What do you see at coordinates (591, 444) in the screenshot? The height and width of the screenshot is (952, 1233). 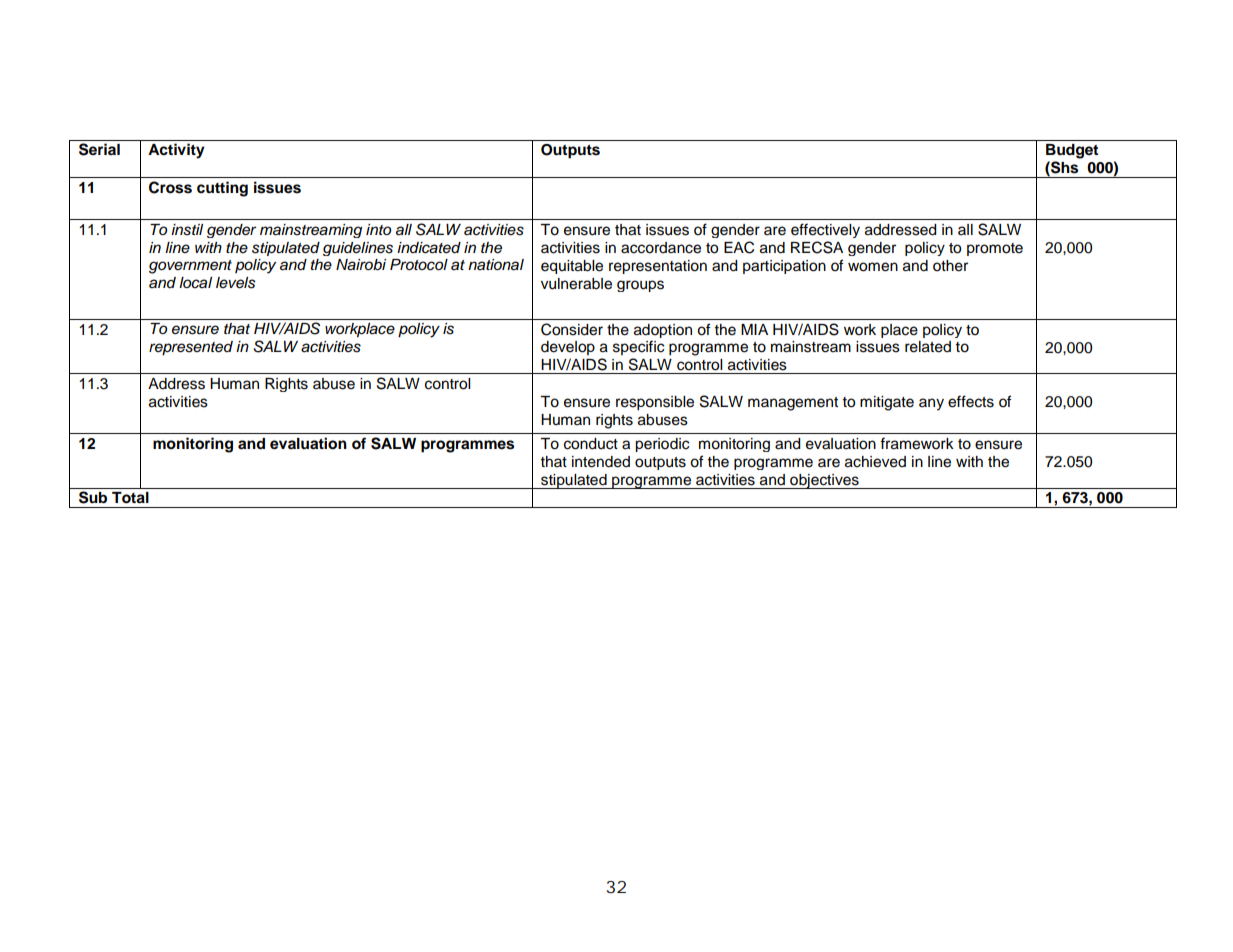 I see `conduct` at bounding box center [591, 444].
